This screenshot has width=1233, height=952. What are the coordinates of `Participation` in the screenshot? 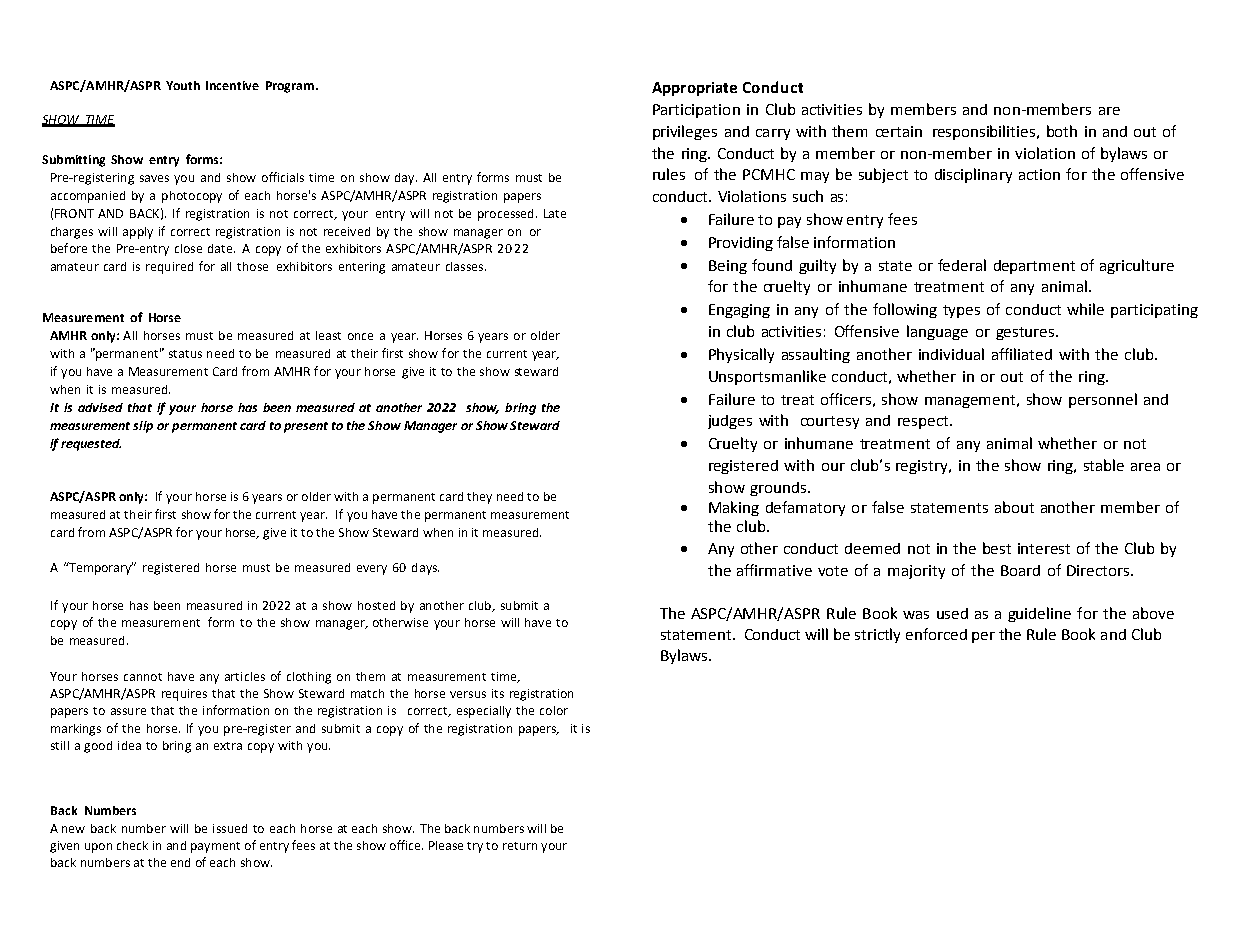 It's located at (696, 111).
